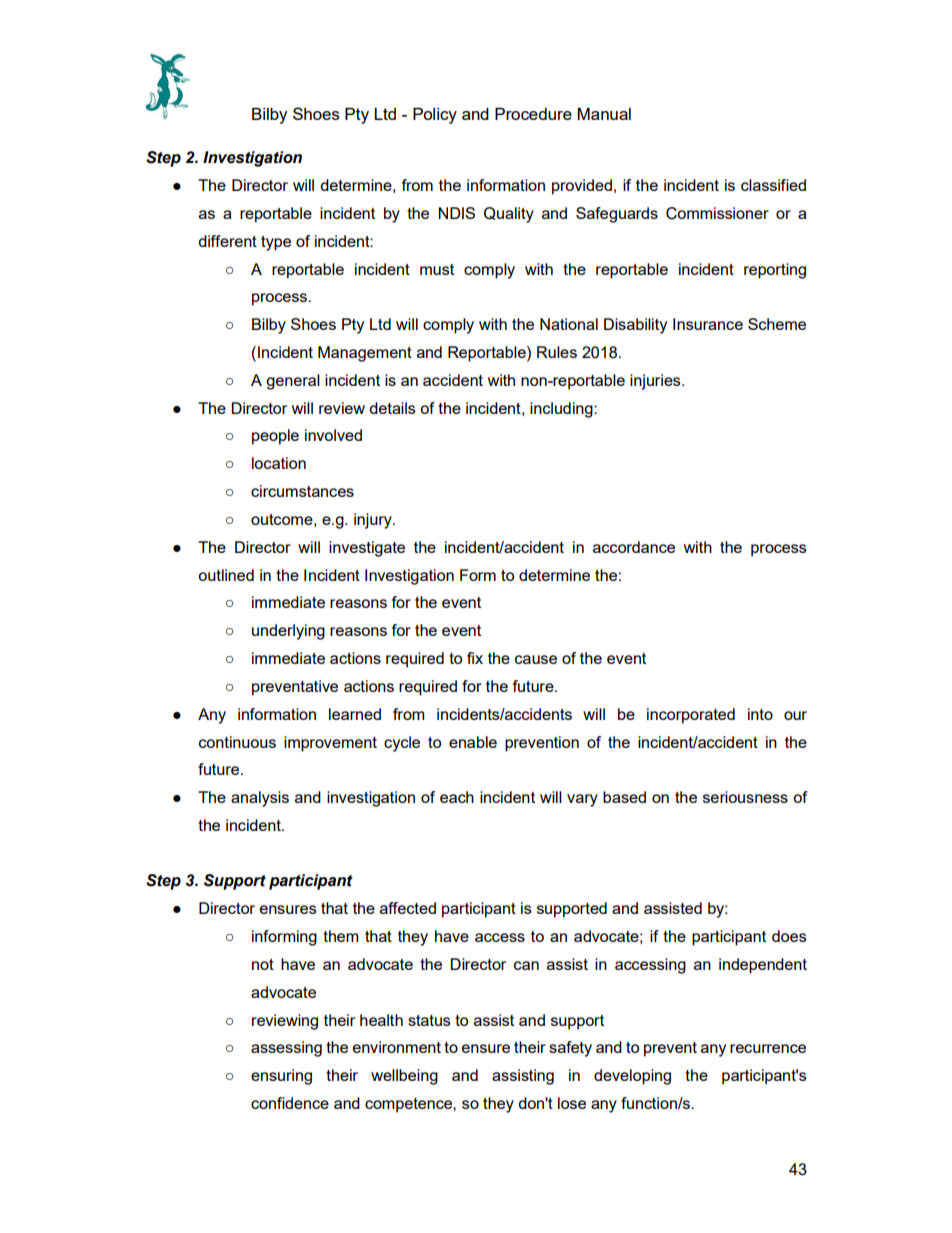 Image resolution: width=952 pixels, height=1233 pixels. What do you see at coordinates (281, 1077) in the screenshot?
I see `ensuring` at bounding box center [281, 1077].
